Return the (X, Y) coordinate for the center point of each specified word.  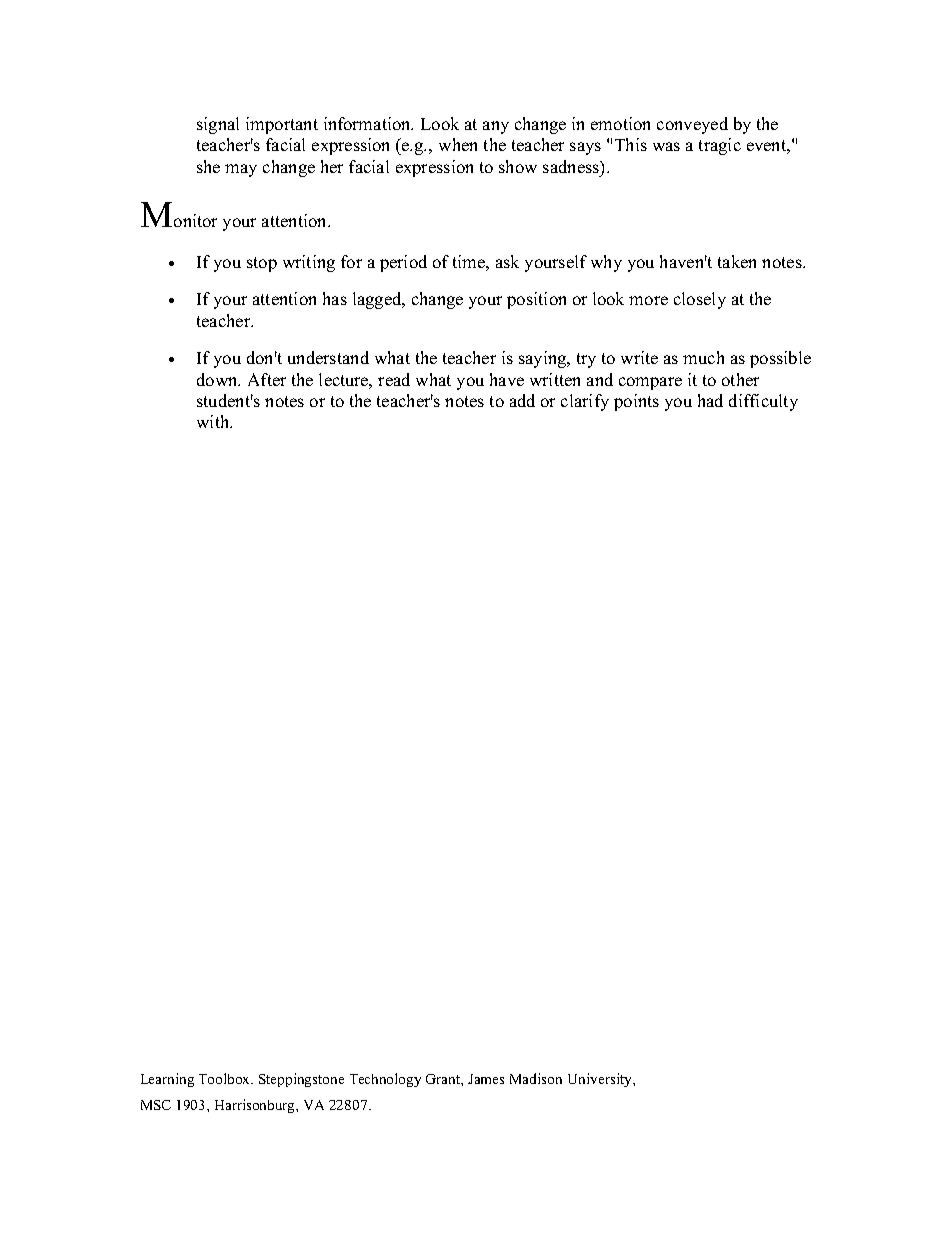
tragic (720, 146)
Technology (385, 1080)
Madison (536, 1078)
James (486, 1079)
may (241, 170)
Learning (167, 1080)
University (601, 1080)
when (458, 144)
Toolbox (226, 1078)
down (218, 379)
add (522, 400)
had (710, 400)
